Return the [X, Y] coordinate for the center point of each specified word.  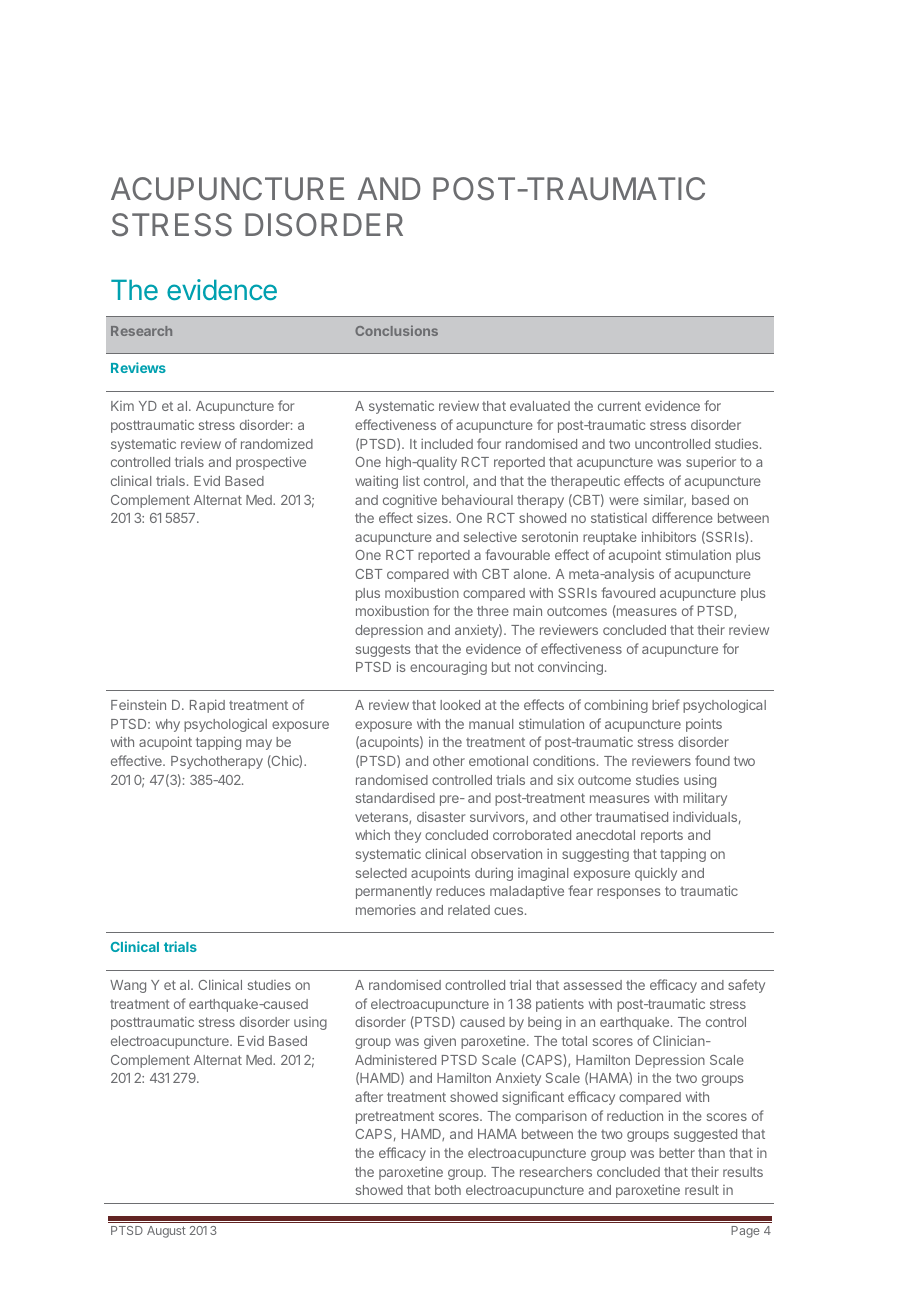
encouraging [448, 668]
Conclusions [396, 330]
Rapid [207, 706]
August [166, 1232]
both [448, 1190]
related [469, 910]
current [619, 406]
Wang [128, 986]
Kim [122, 406]
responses [629, 893]
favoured [628, 592]
